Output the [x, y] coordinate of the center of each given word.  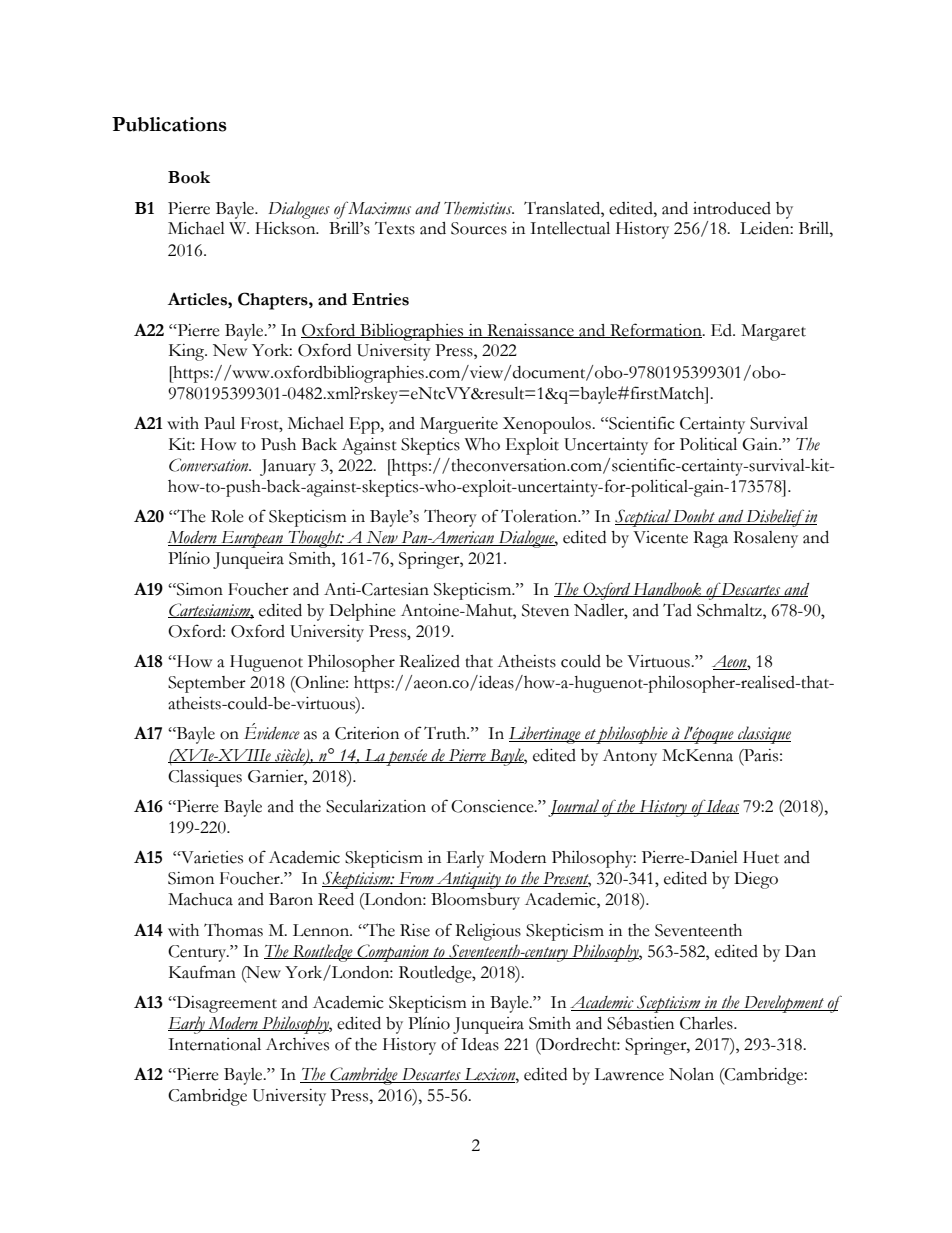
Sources [479, 228]
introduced [732, 208]
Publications [169, 124]
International [214, 1044]
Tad [677, 610]
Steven [545, 610]
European [252, 539]
